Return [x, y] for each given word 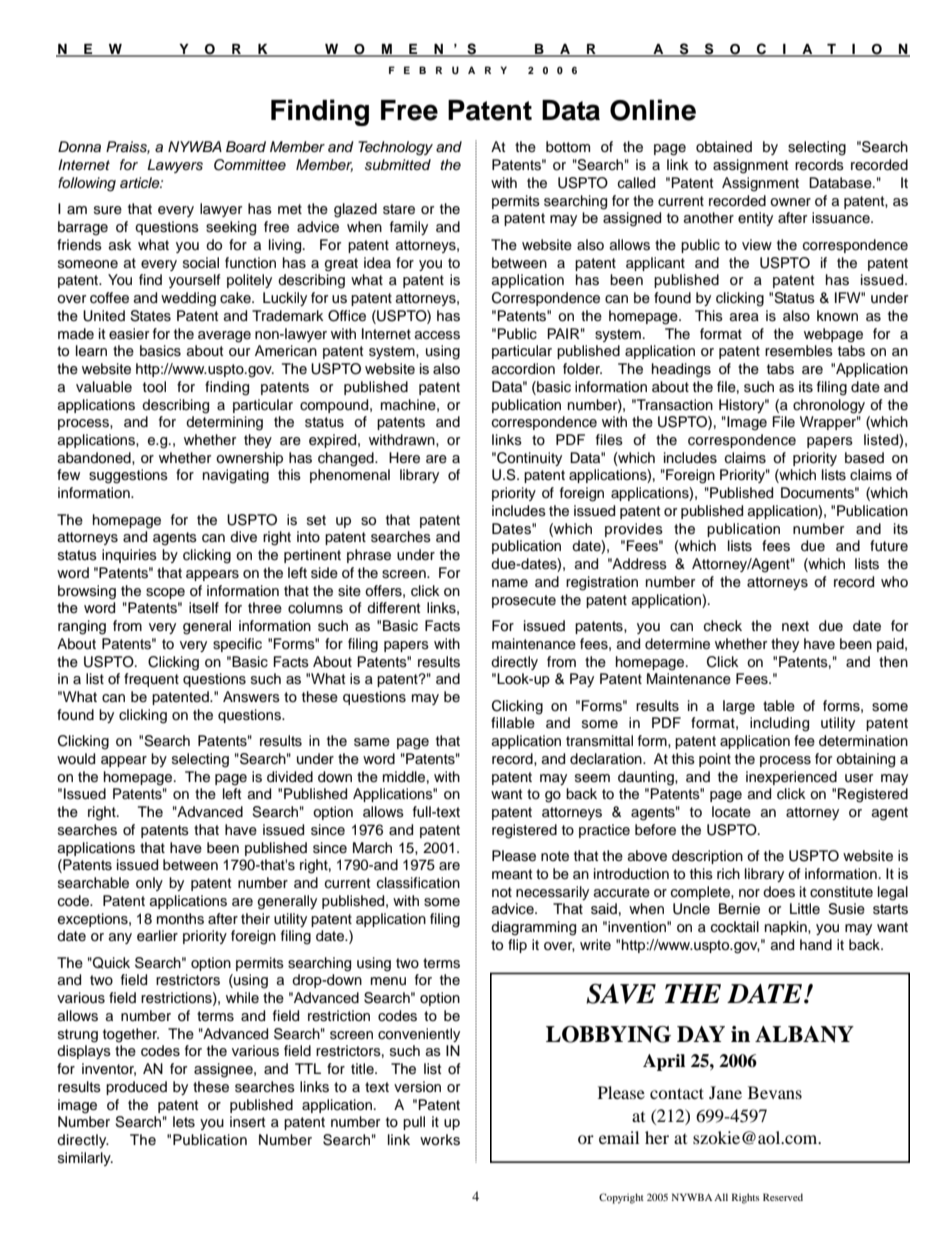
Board [246, 146]
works [440, 1140]
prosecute [524, 601]
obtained [724, 147]
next [795, 626]
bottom [568, 147]
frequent [151, 680]
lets [184, 1122]
